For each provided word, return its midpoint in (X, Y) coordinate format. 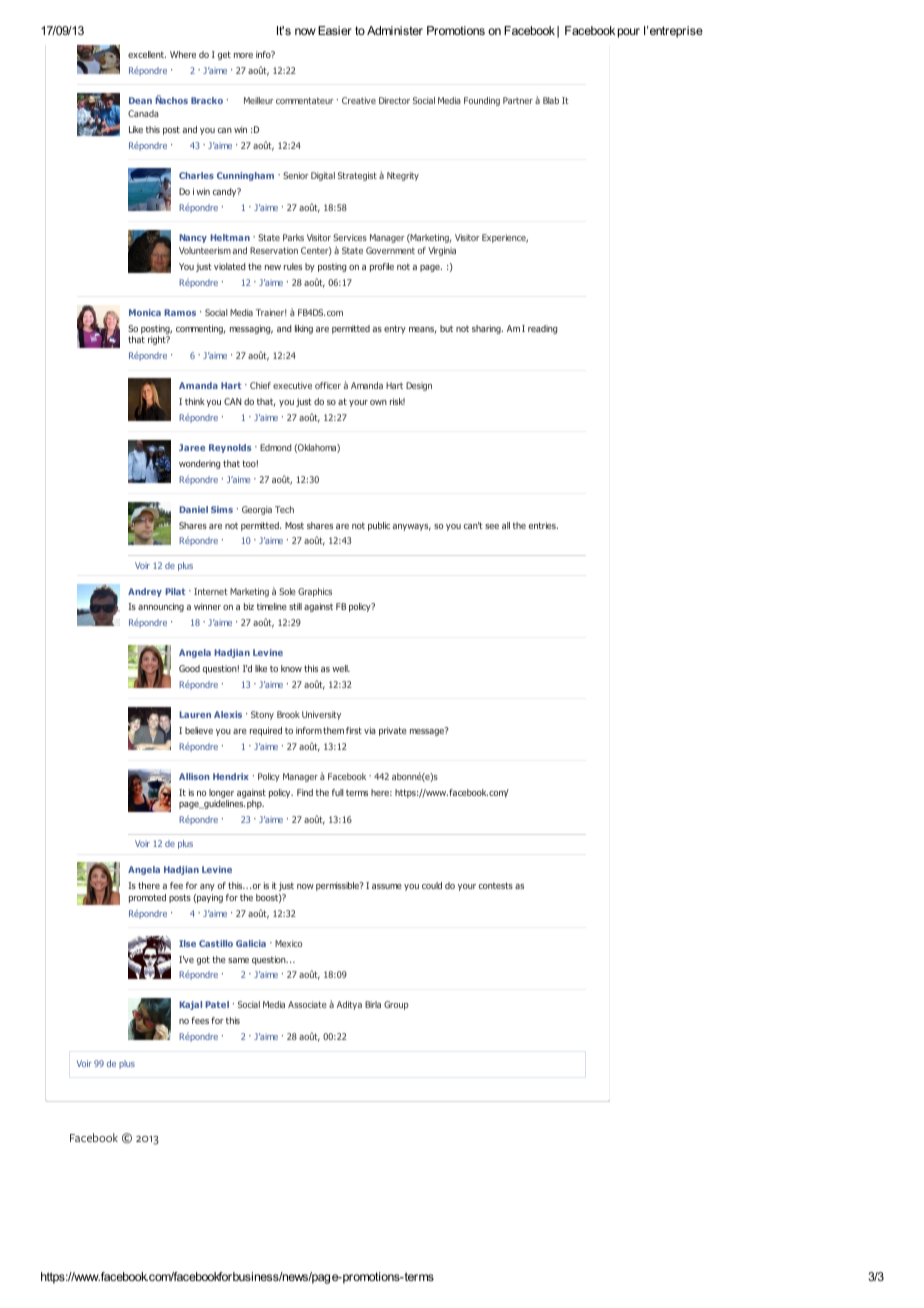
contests (496, 885)
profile (382, 267)
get (224, 55)
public (379, 526)
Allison (194, 776)
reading (542, 329)
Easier (335, 30)
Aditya (349, 1005)
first (354, 730)
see (492, 526)
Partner (518, 100)
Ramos (180, 312)
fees (200, 1020)
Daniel (193, 509)
